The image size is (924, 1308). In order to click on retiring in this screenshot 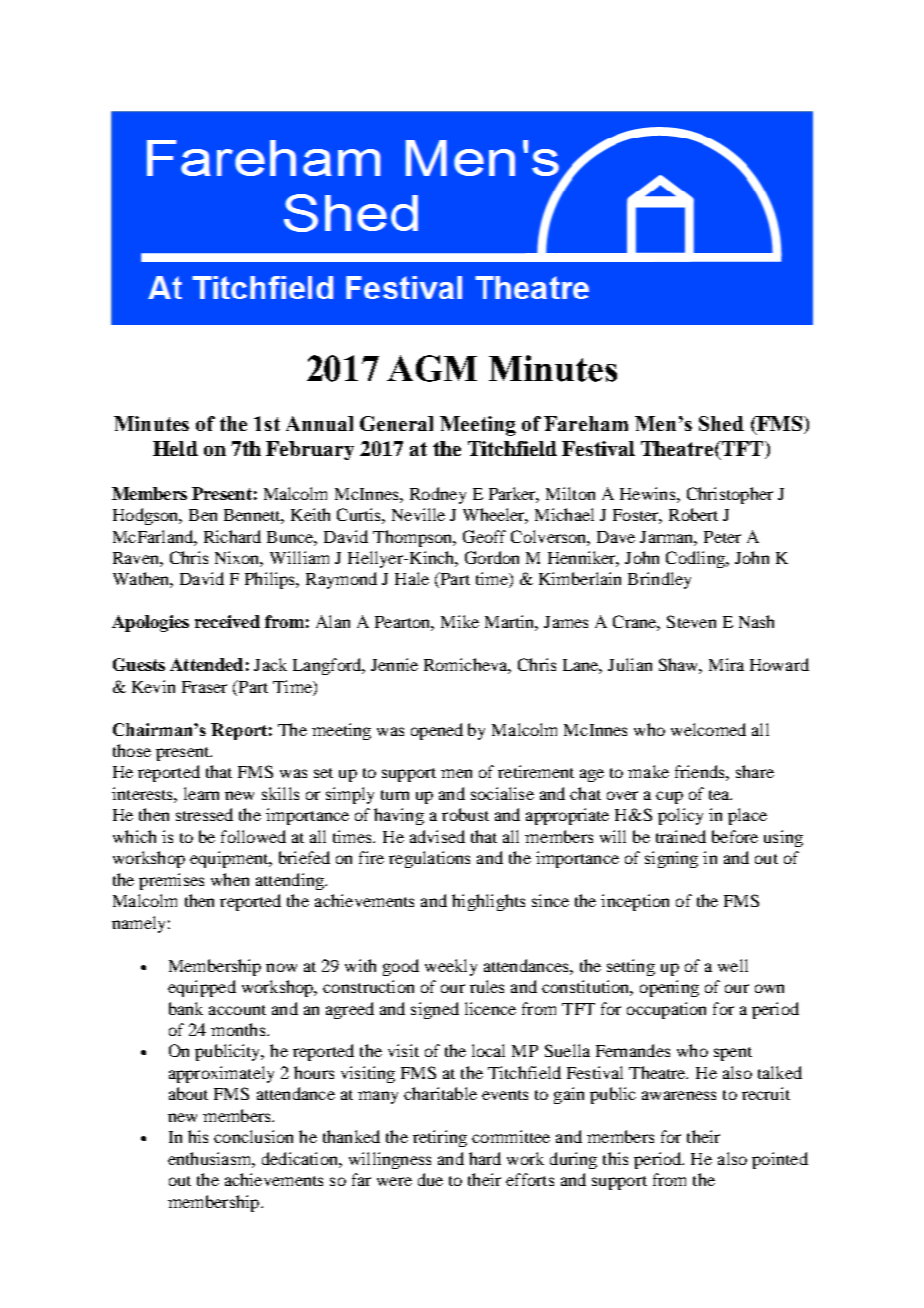, I will do `click(440, 1138)`.
